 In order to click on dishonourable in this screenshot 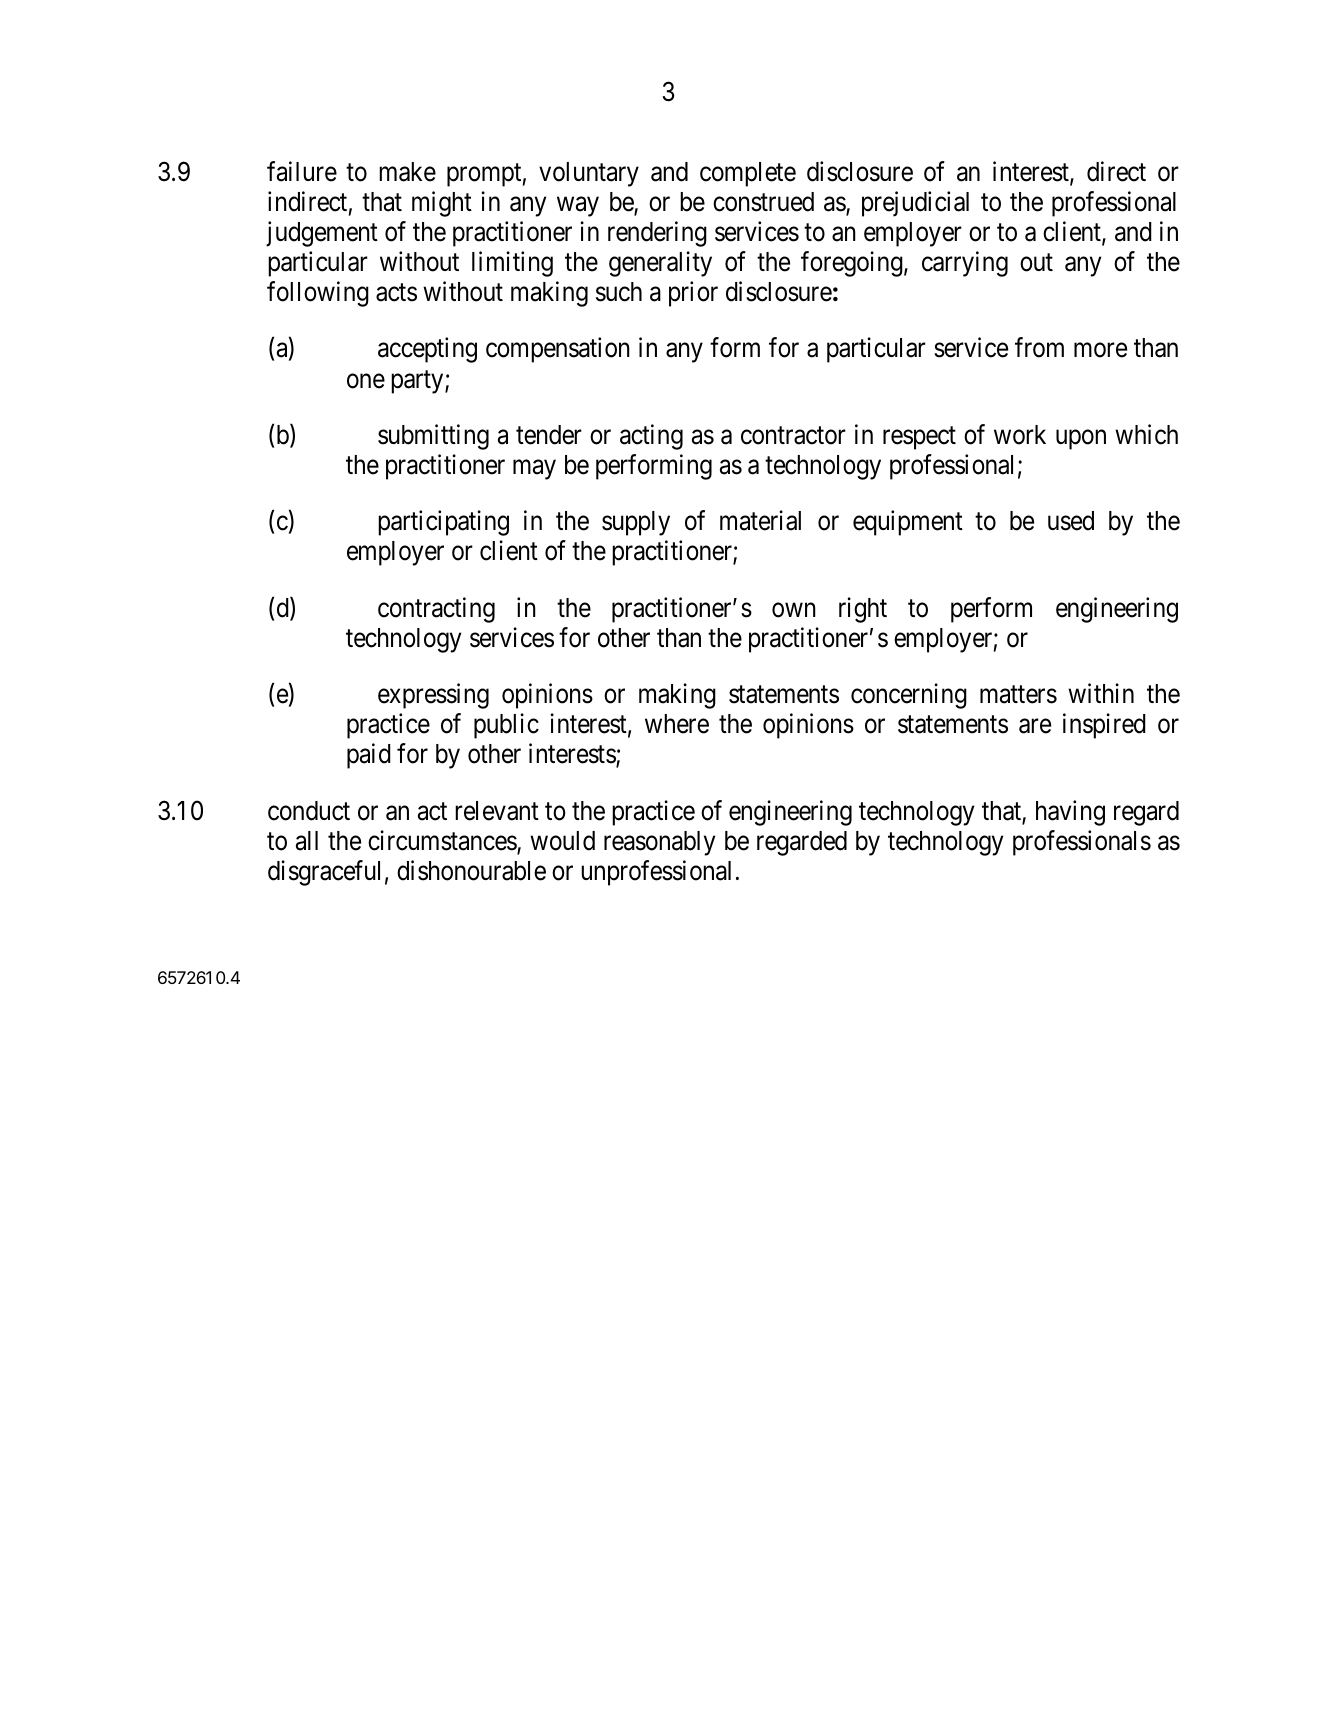, I will do `click(471, 870)`.
